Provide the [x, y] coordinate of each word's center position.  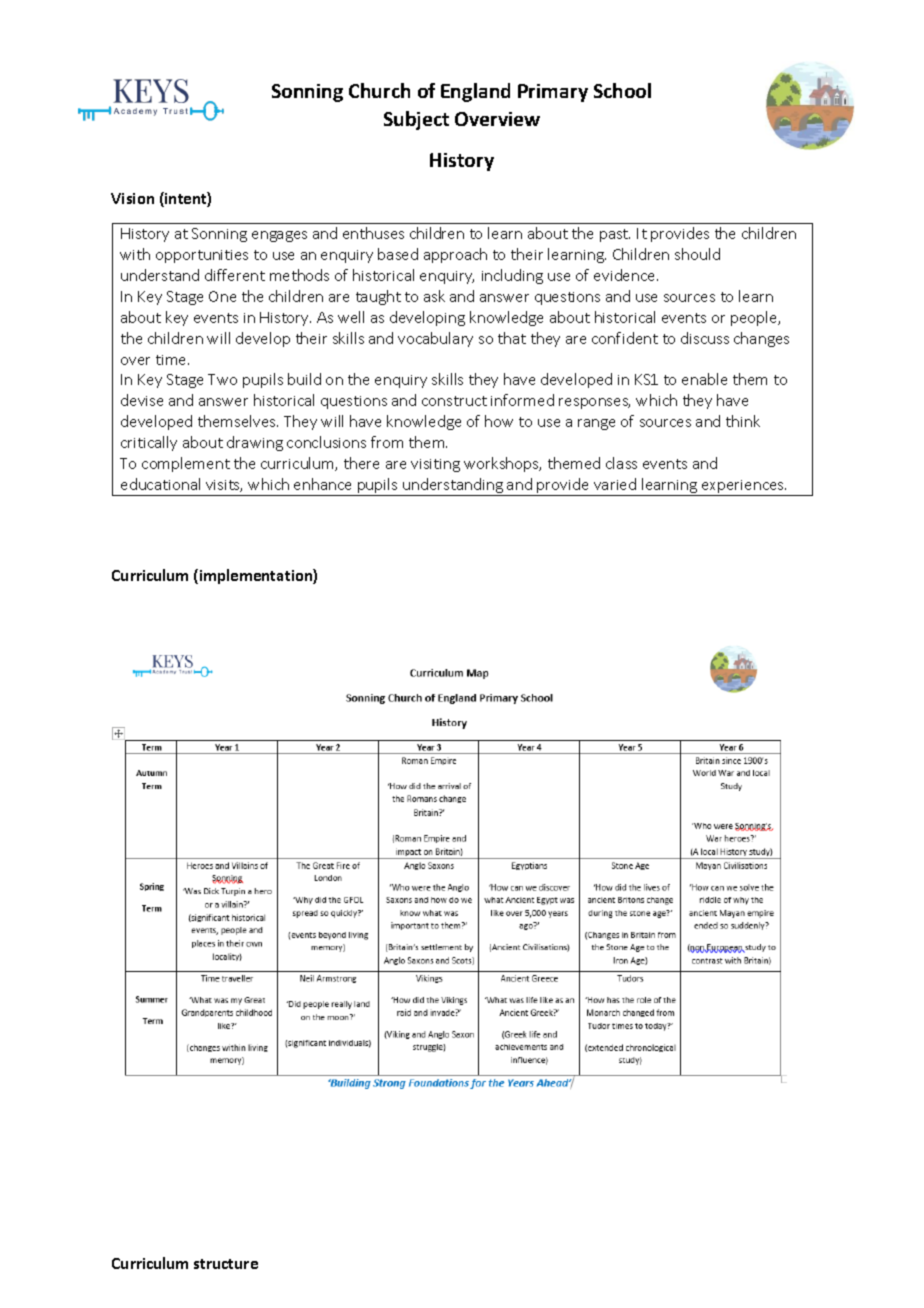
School [622, 90]
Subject [416, 120]
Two [222, 379]
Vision [132, 198]
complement [186, 464]
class [621, 463]
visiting [435, 465]
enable [704, 379]
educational [160, 484]
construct [454, 401]
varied [615, 484]
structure [226, 1264]
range [596, 424]
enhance [322, 484]
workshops [502, 464]
